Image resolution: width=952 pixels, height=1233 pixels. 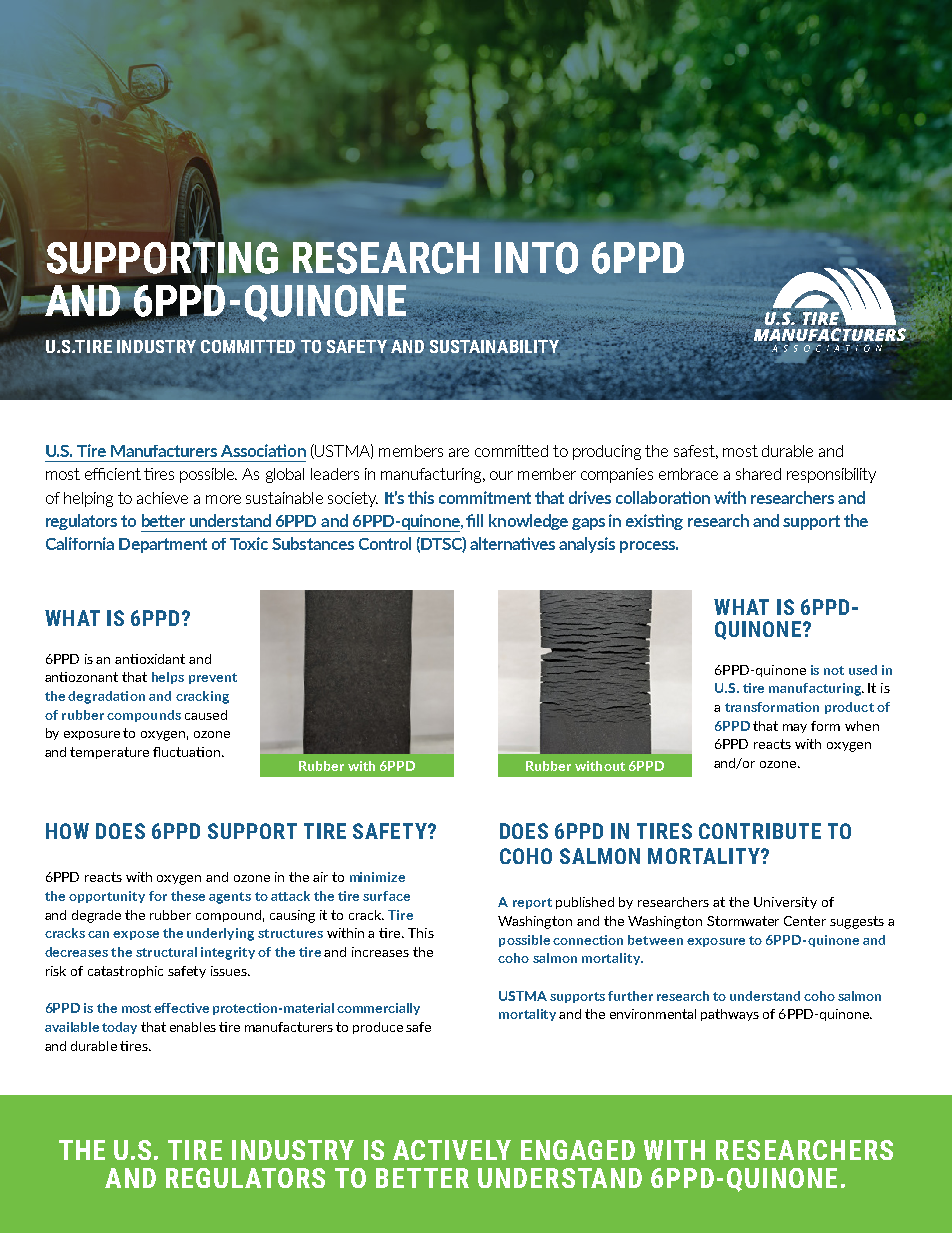 I want to click on prevent, so click(x=213, y=678).
